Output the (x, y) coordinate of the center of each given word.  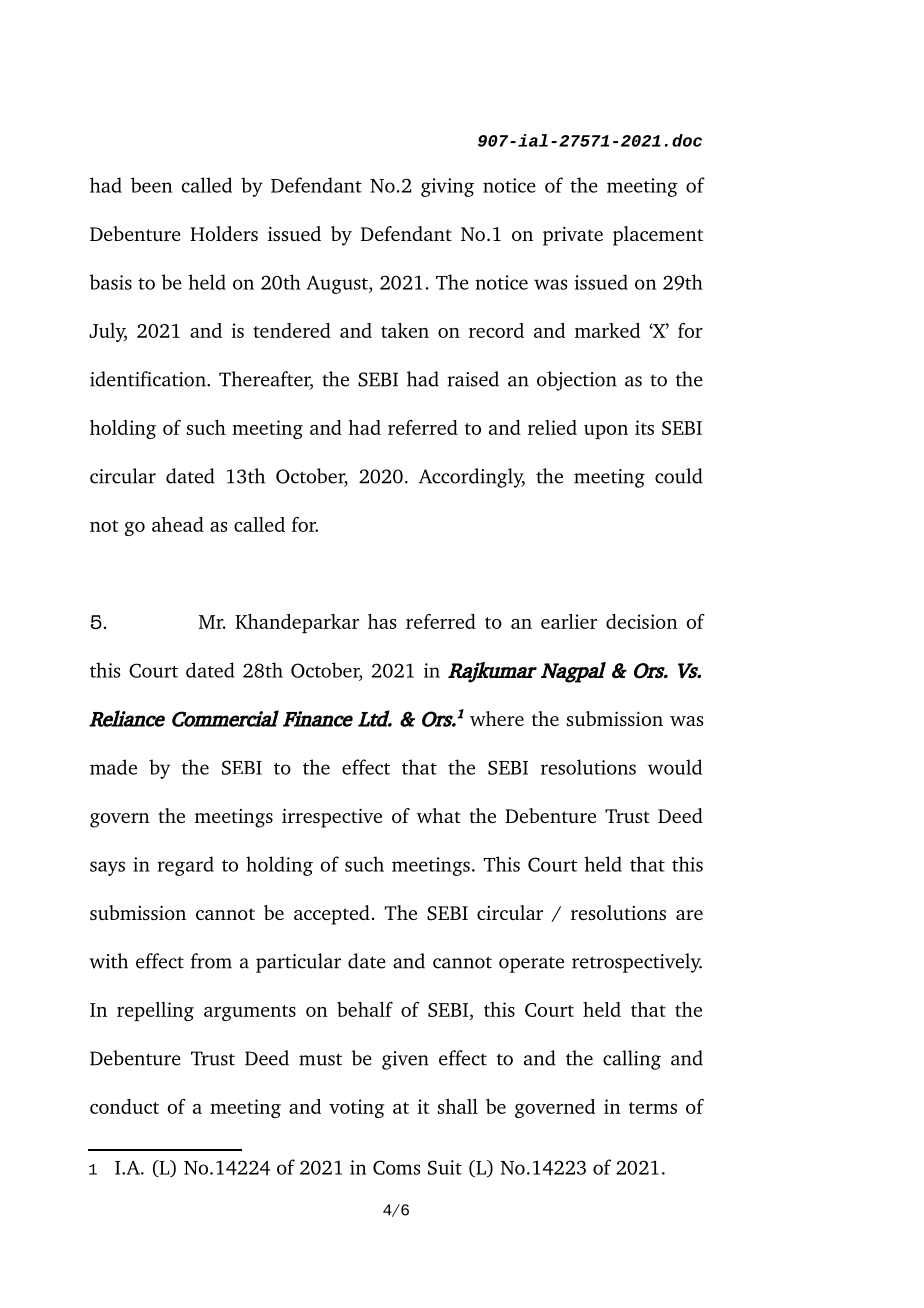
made (113, 767)
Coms (396, 1167)
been (151, 185)
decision (642, 621)
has (382, 621)
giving (447, 187)
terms (653, 1108)
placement (658, 236)
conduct (124, 1106)
